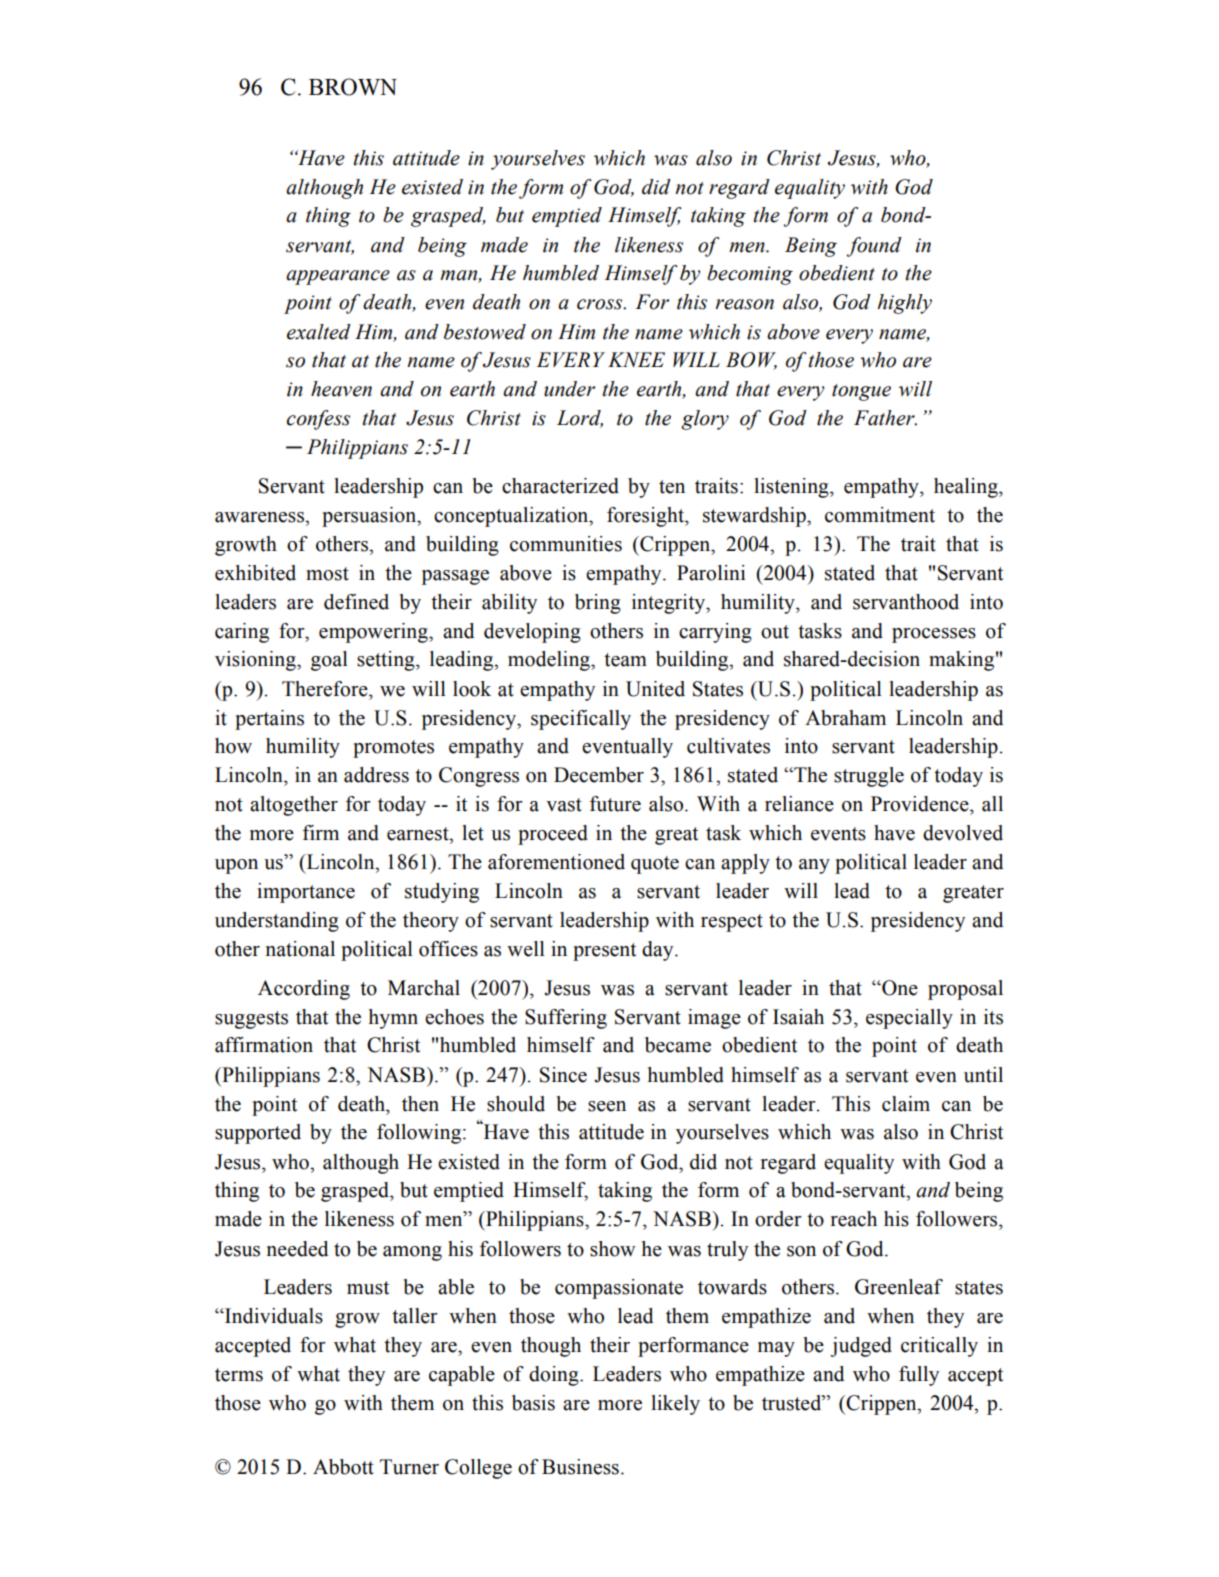 The width and height of the screenshot is (1219, 1577). Describe the element at coordinates (580, 419) in the screenshot. I see `Lord` at that location.
